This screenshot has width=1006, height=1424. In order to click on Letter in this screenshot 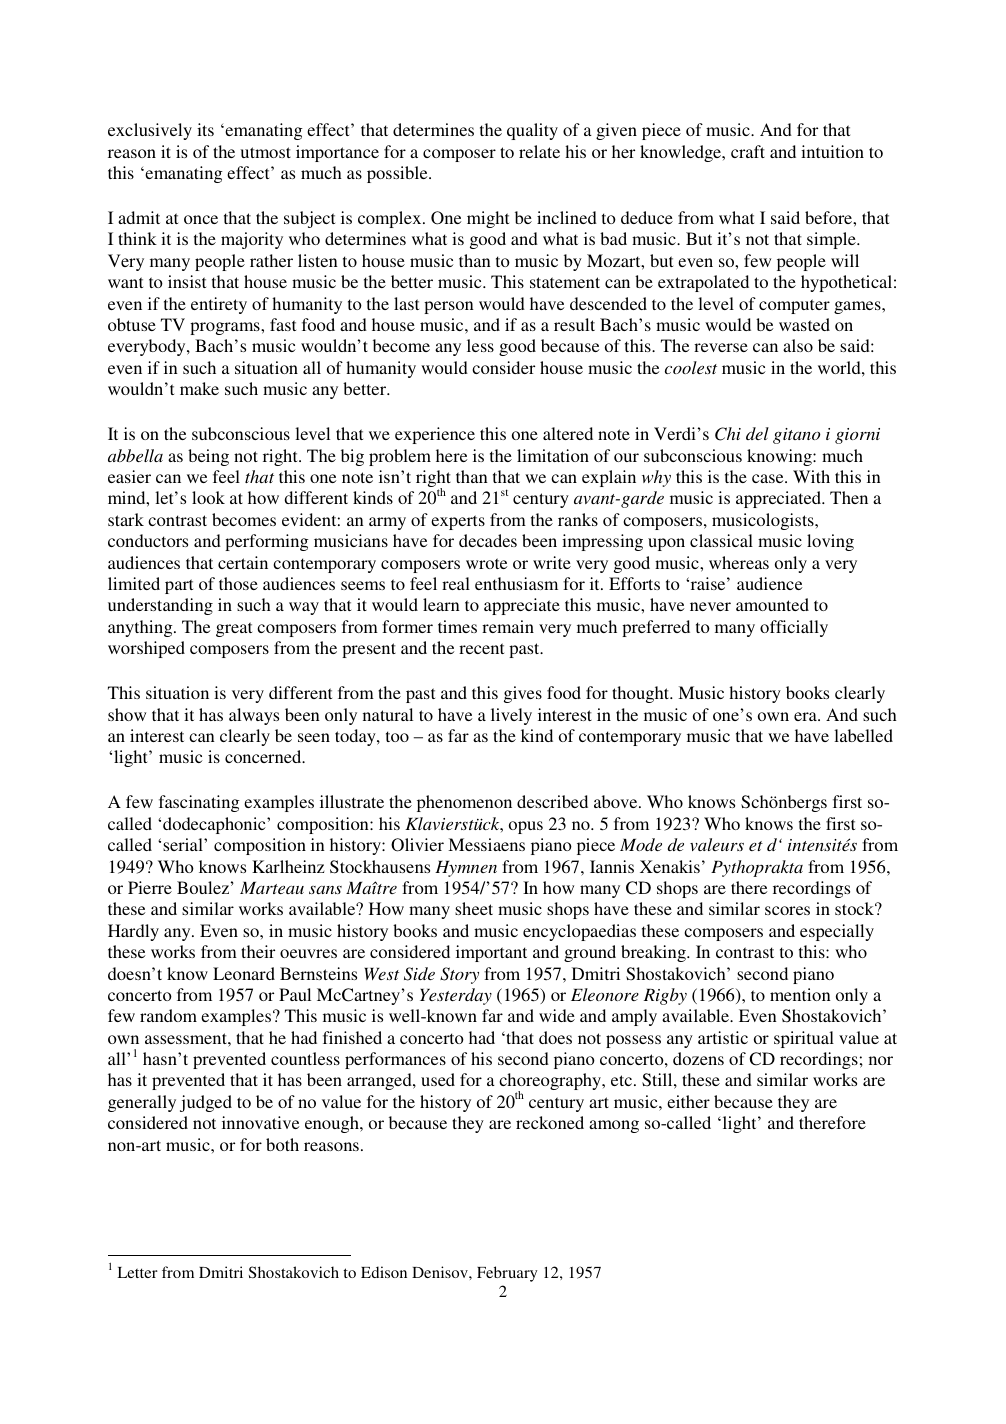, I will do `click(137, 1272)`.
